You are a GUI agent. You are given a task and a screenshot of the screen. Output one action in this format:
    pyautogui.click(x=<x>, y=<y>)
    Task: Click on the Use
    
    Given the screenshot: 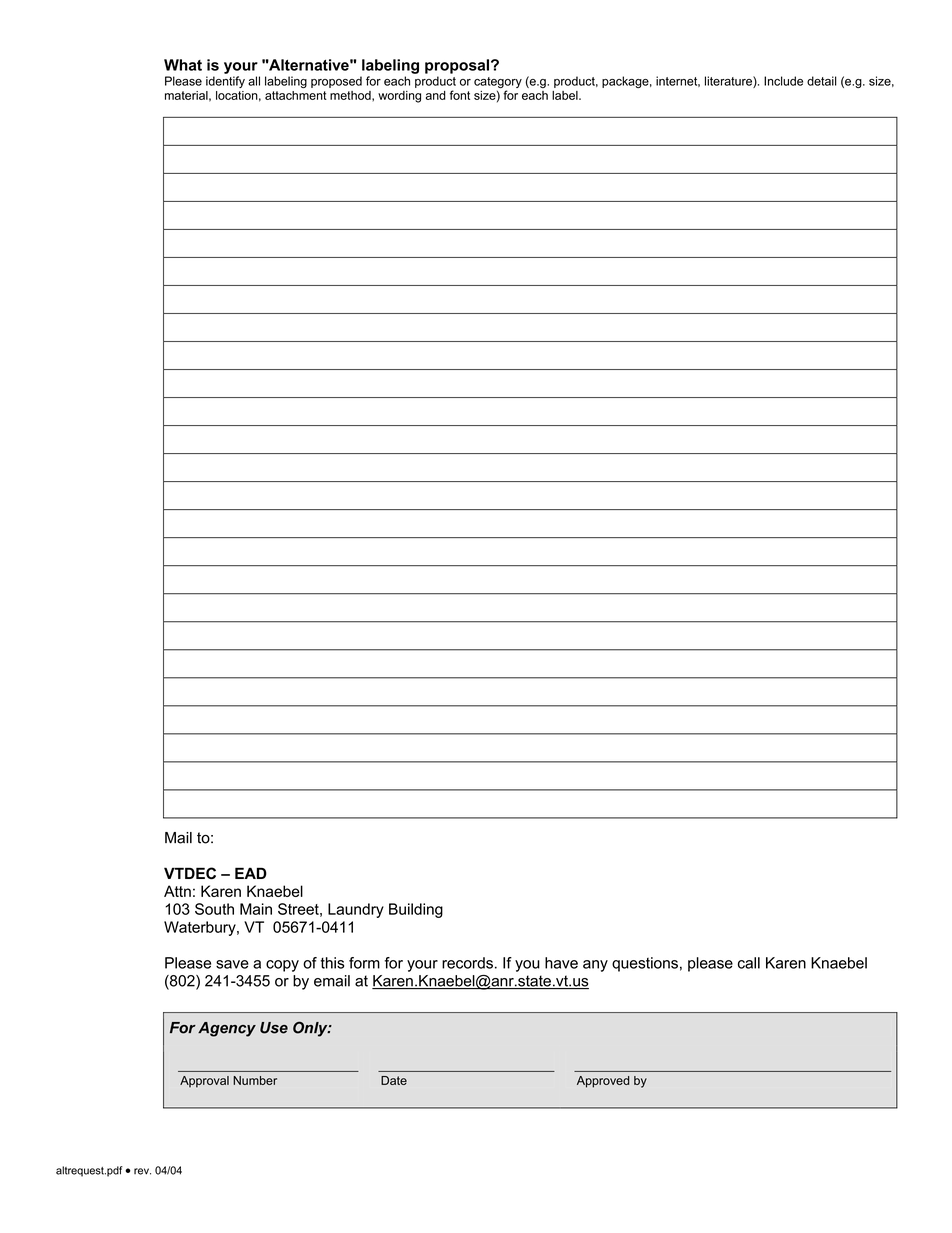 What is the action you would take?
    pyautogui.click(x=274, y=1028)
